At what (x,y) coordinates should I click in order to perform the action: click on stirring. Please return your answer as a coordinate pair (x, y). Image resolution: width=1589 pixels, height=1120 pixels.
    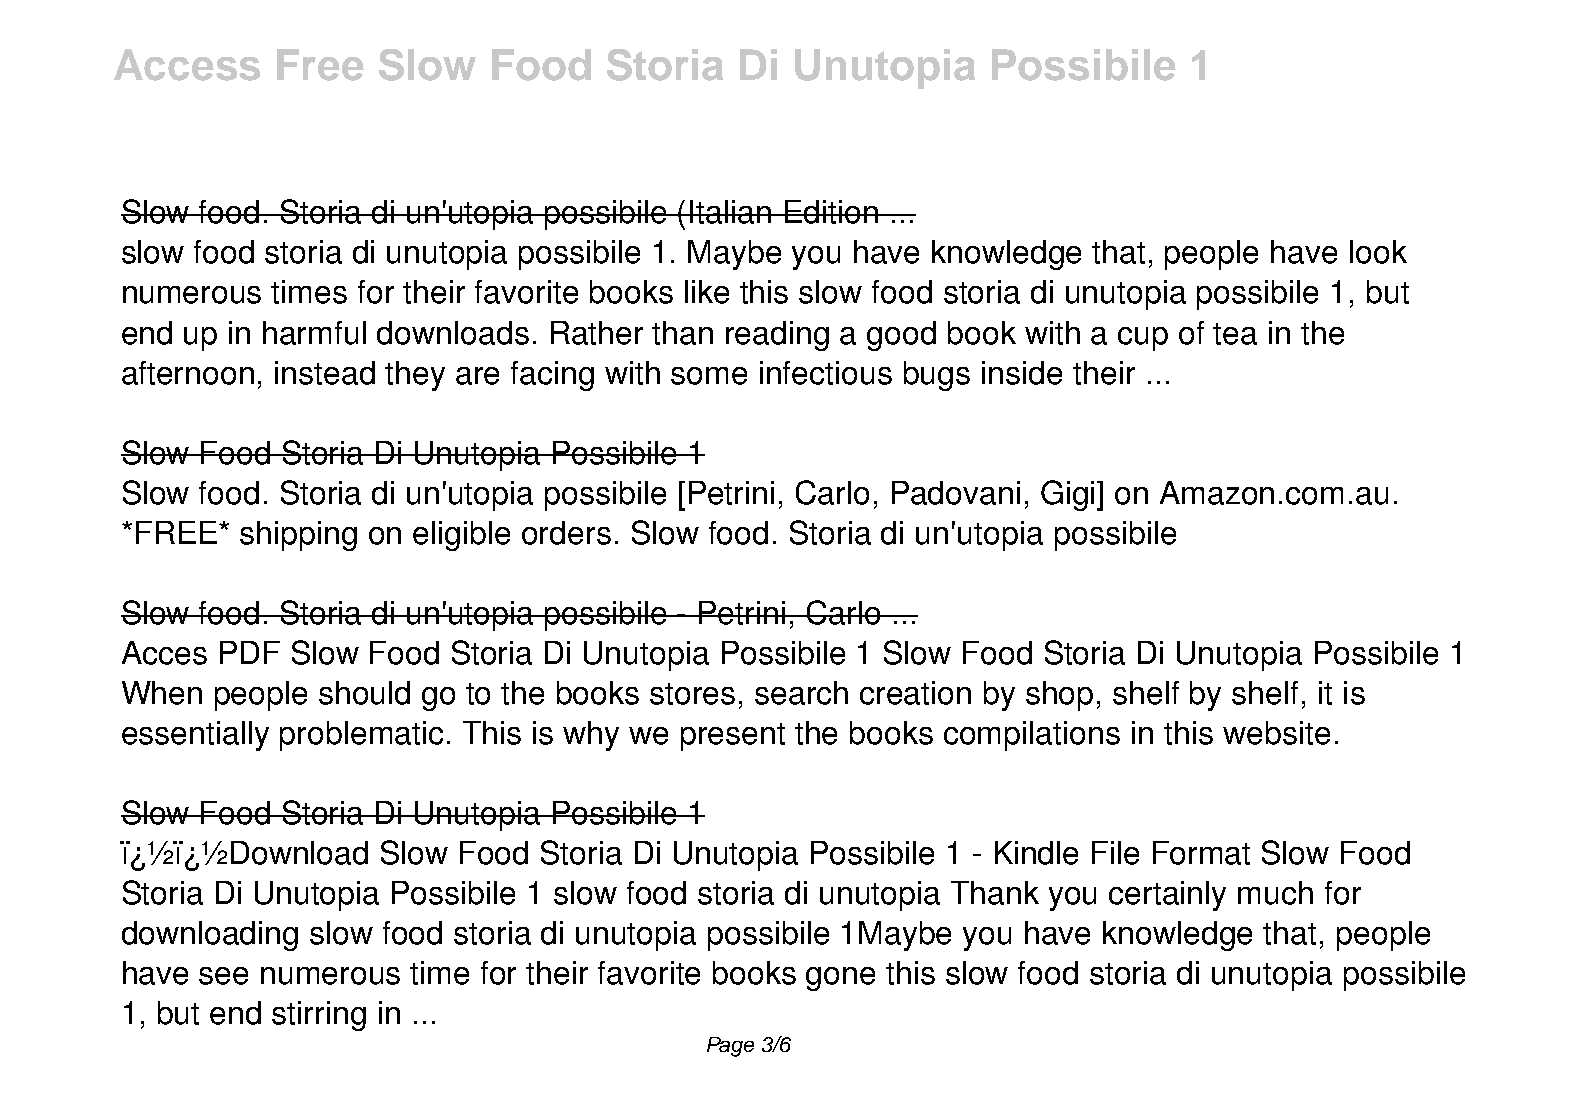
    Looking at the image, I should click on (319, 1016).
